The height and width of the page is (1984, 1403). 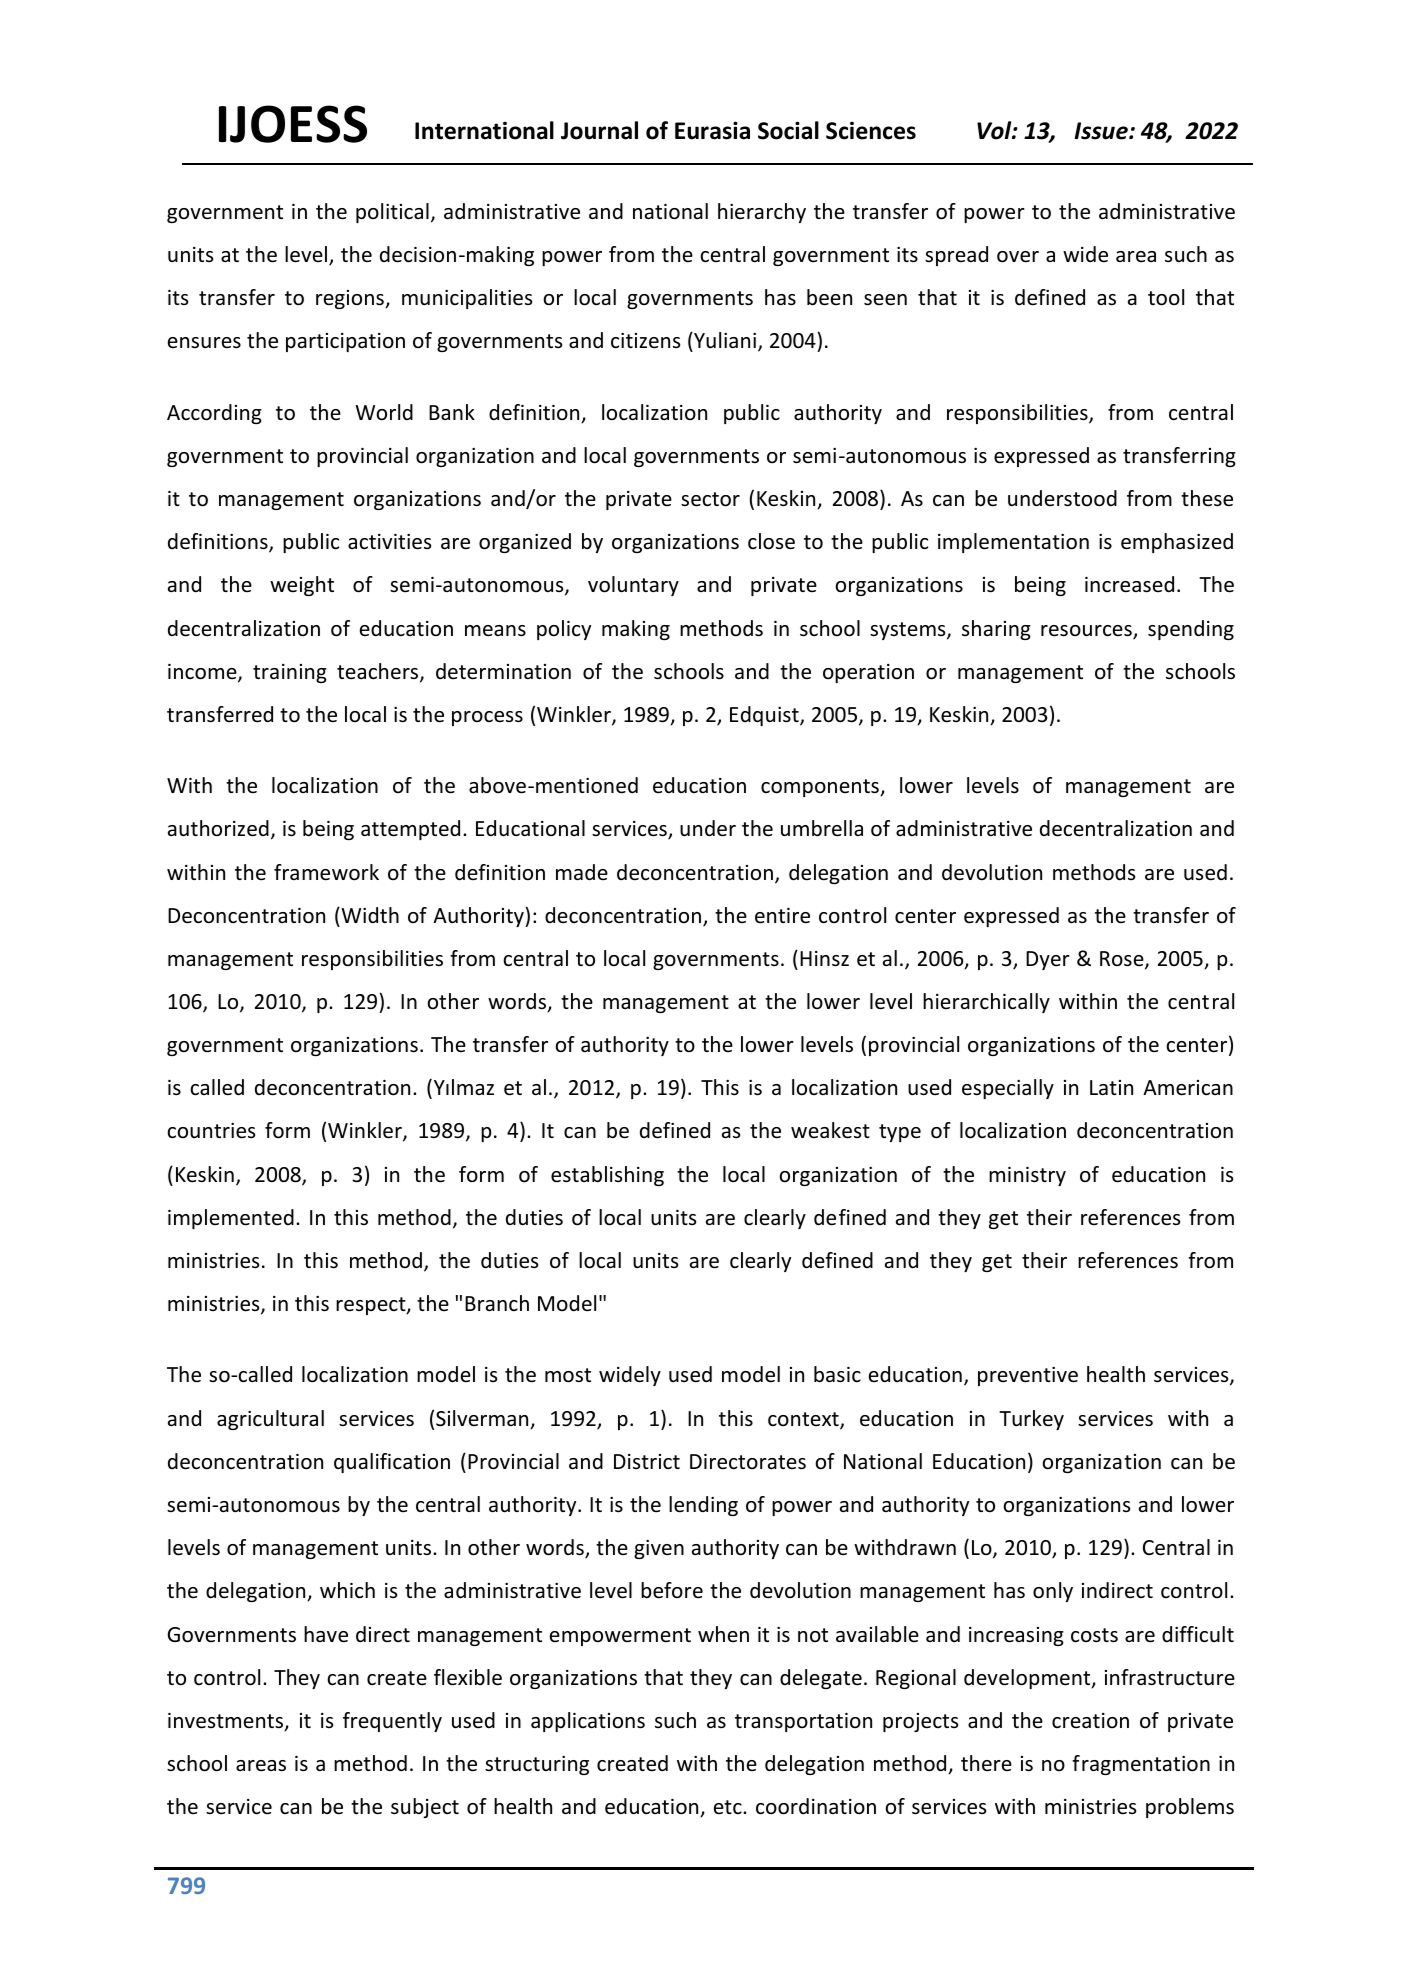 I want to click on entire, so click(x=782, y=916).
